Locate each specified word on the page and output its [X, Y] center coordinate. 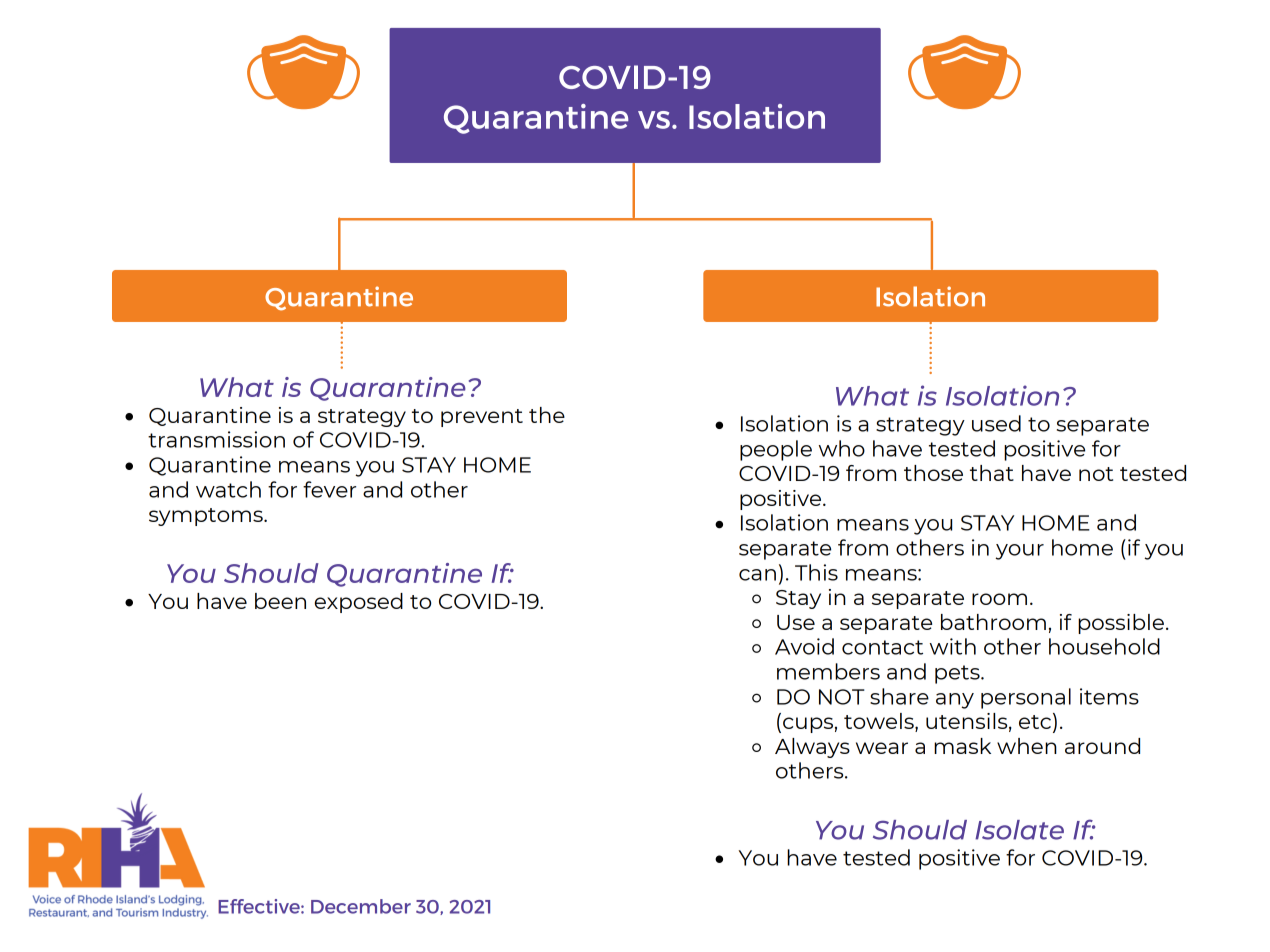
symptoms [207, 517]
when [1027, 746]
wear [882, 748]
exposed [359, 603]
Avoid [804, 646]
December [361, 906]
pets [958, 674]
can [757, 575]
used [996, 423]
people [776, 450]
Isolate [1019, 830]
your [1019, 552]
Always [812, 748]
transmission [216, 439]
